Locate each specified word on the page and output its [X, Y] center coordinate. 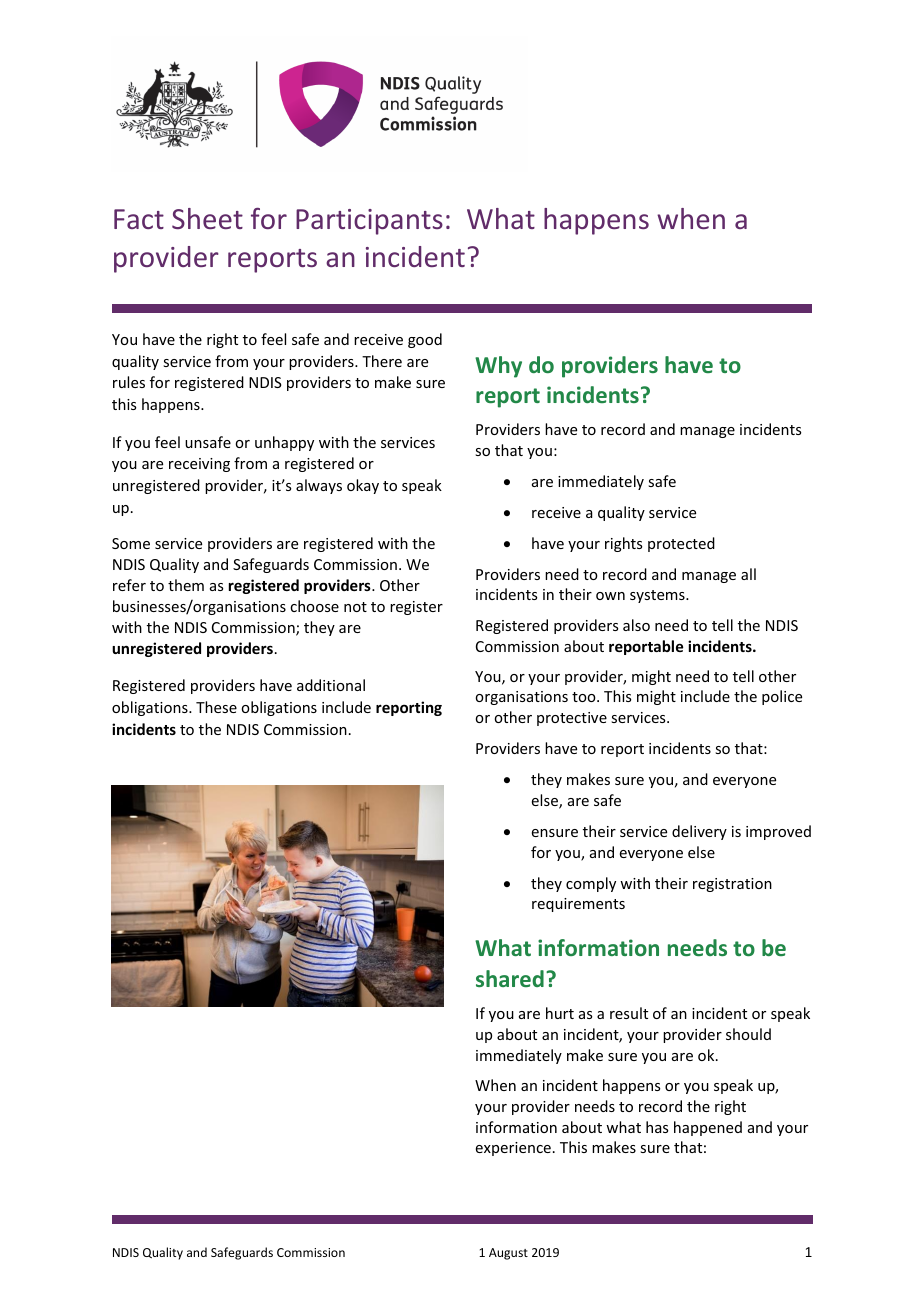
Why [498, 367]
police [782, 697]
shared [510, 978]
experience [513, 1149]
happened [708, 1128]
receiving [199, 465]
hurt [560, 1013]
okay [363, 486]
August [508, 1254]
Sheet [207, 218]
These [216, 707]
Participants [369, 222]
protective [572, 719]
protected [681, 544]
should [748, 1034]
